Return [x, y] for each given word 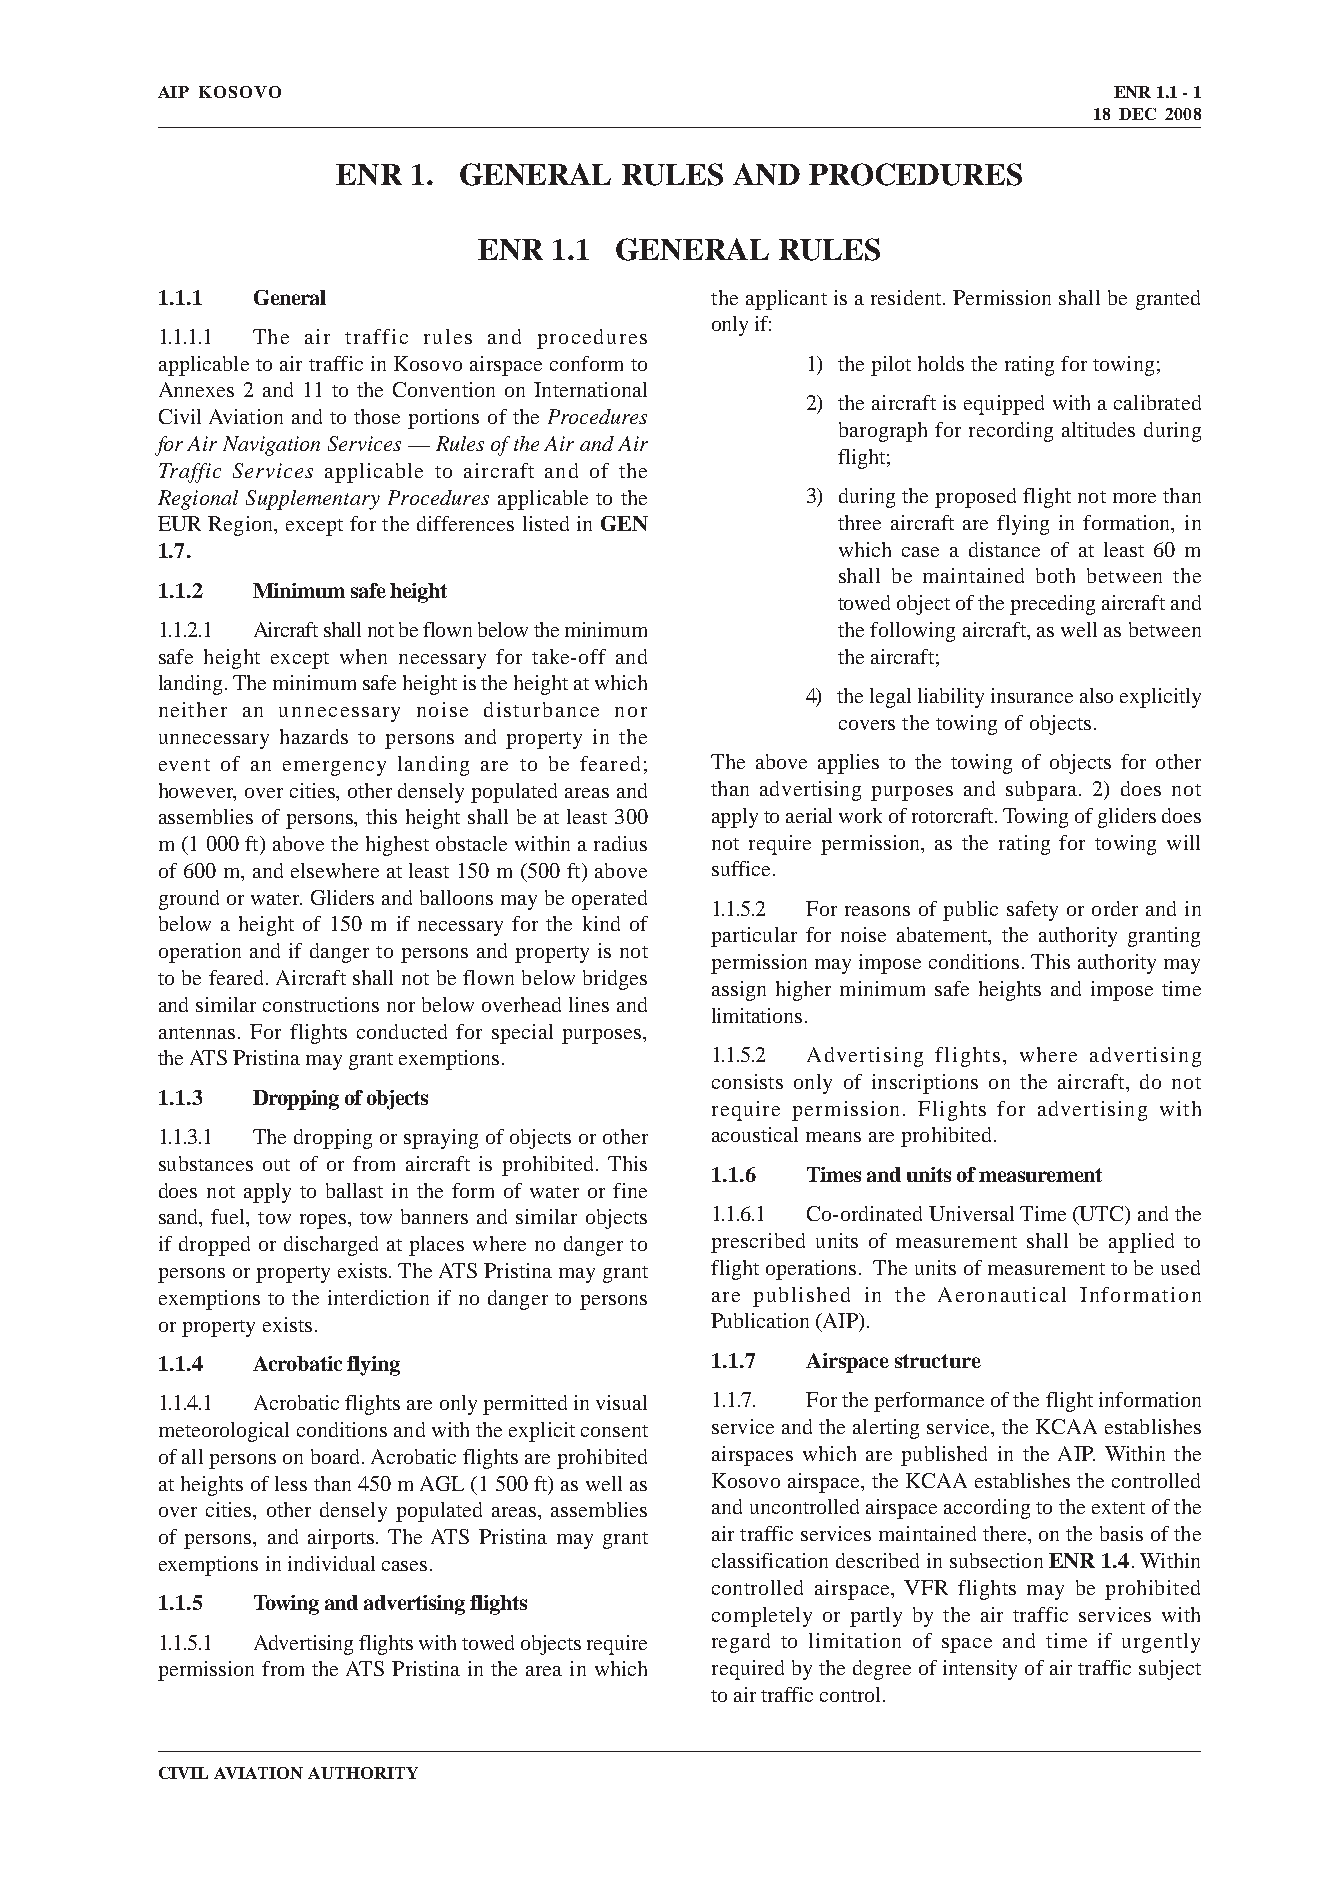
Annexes [196, 389]
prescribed [758, 1243]
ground [189, 900]
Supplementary [313, 500]
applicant [786, 300]
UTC [1102, 1213]
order [1115, 908]
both [1055, 575]
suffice [741, 868]
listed [546, 523]
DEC [1137, 114]
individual [331, 1563]
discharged [331, 1246]
